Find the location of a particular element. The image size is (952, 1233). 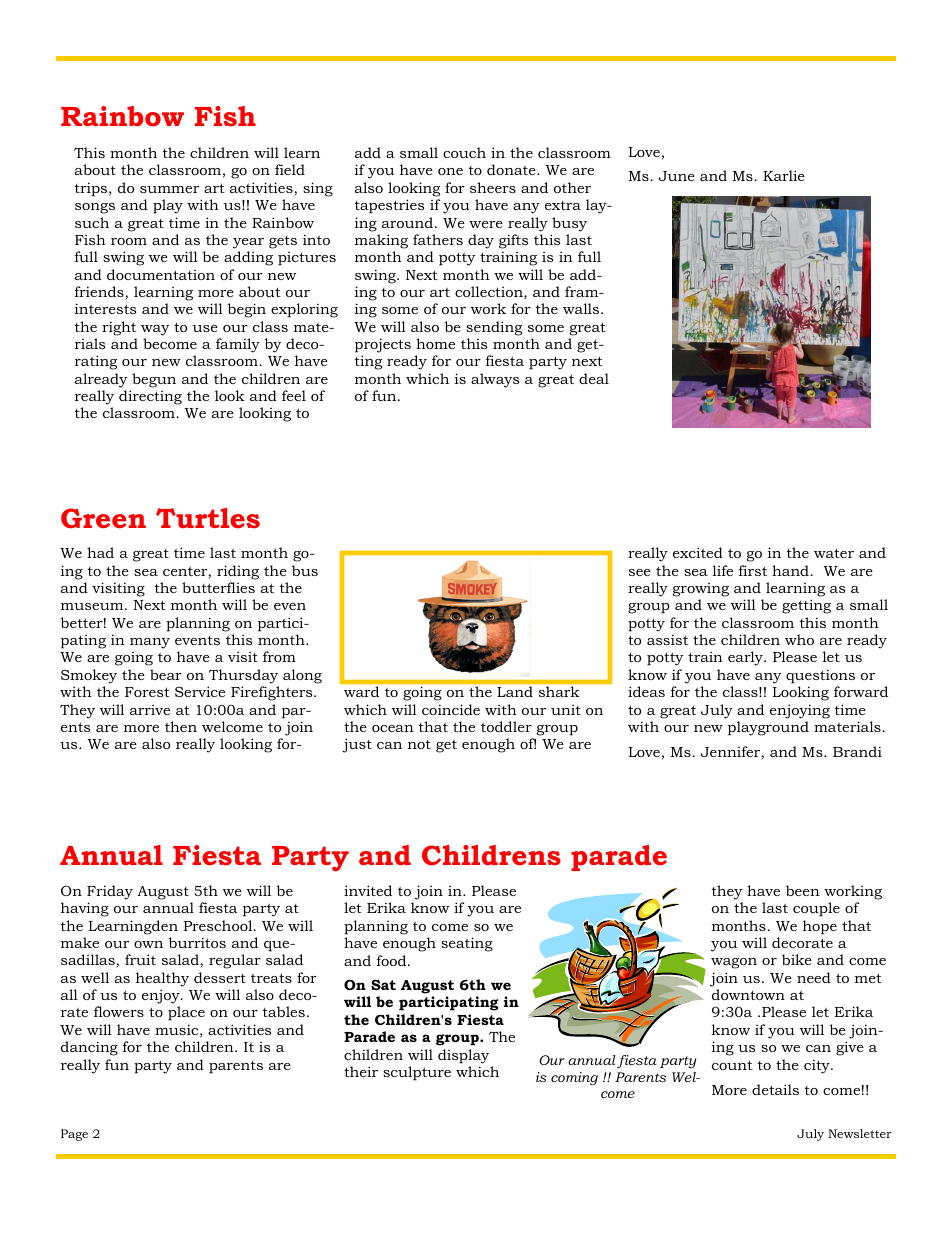

always is located at coordinates (495, 380).
